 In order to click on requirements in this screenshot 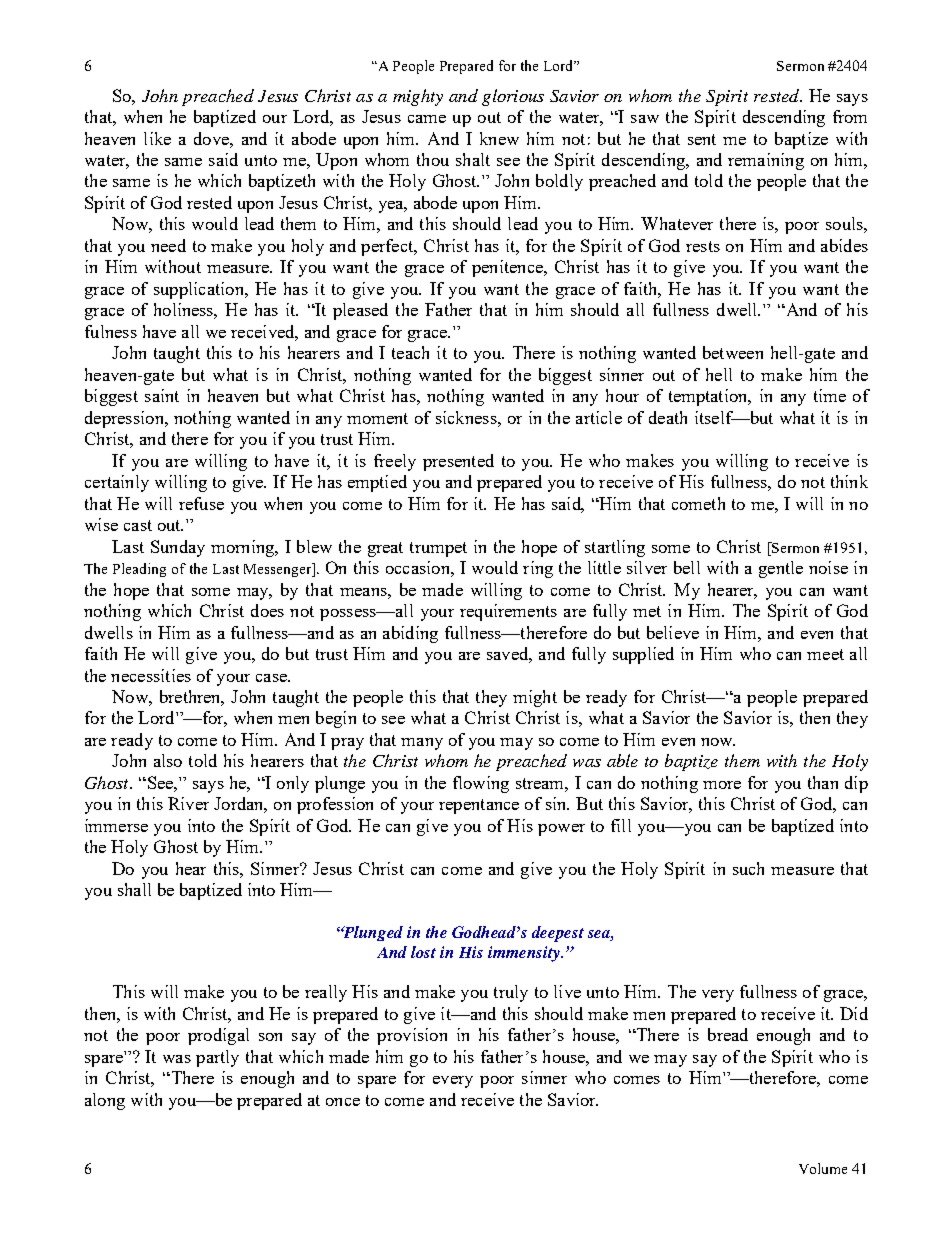, I will do `click(508, 612)`.
